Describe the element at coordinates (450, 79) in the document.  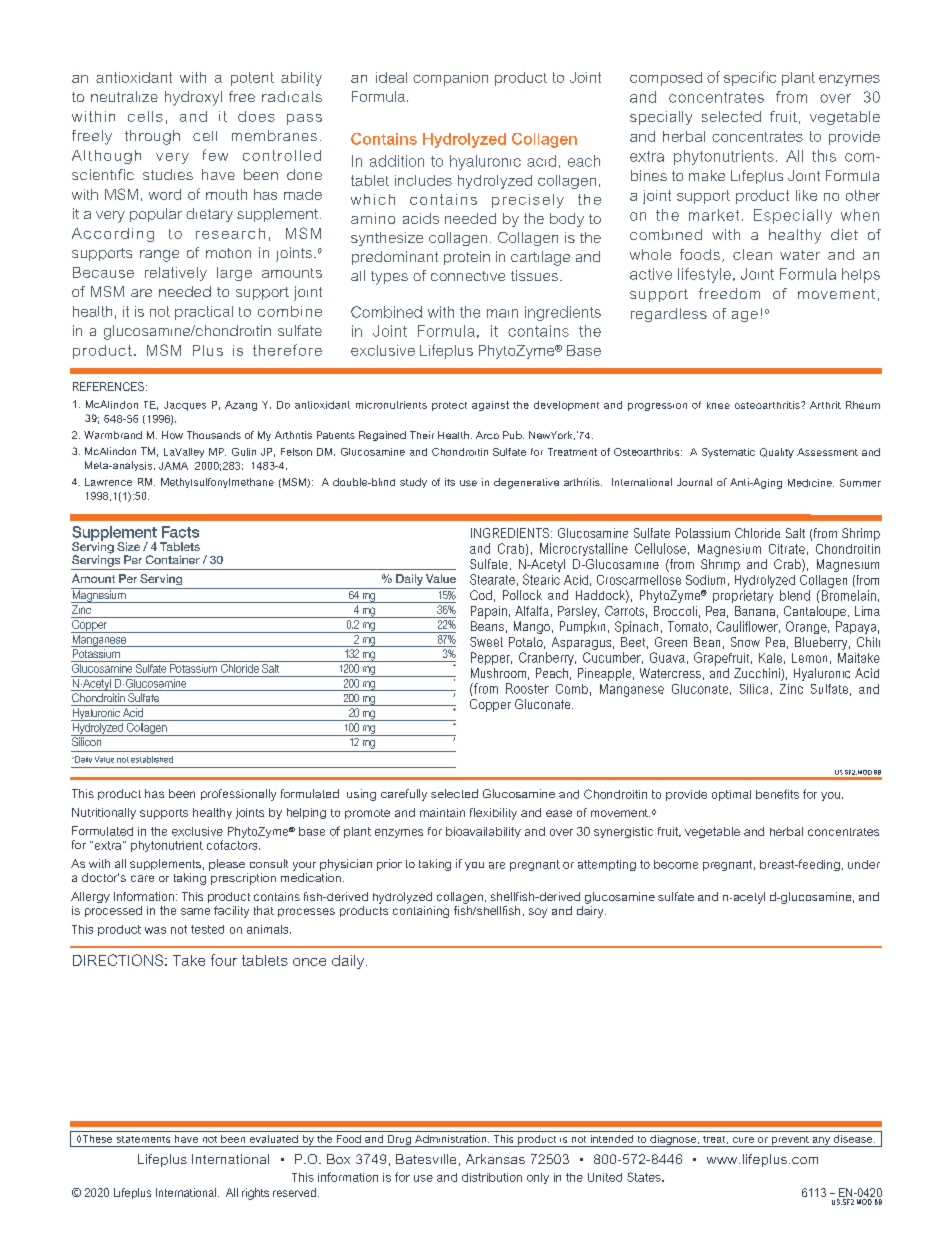
I see `companion` at that location.
